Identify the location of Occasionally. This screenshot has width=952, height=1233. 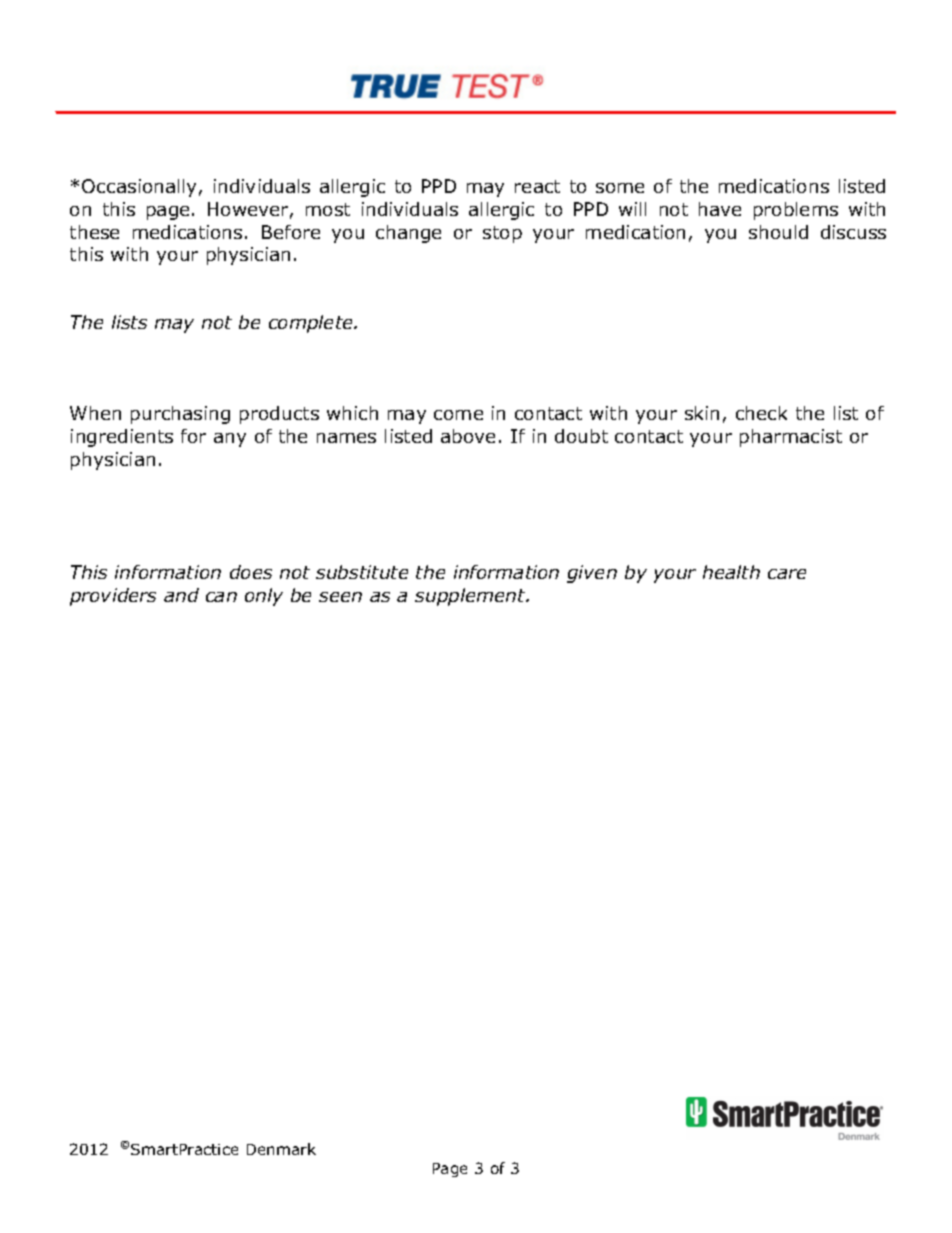
(139, 188).
